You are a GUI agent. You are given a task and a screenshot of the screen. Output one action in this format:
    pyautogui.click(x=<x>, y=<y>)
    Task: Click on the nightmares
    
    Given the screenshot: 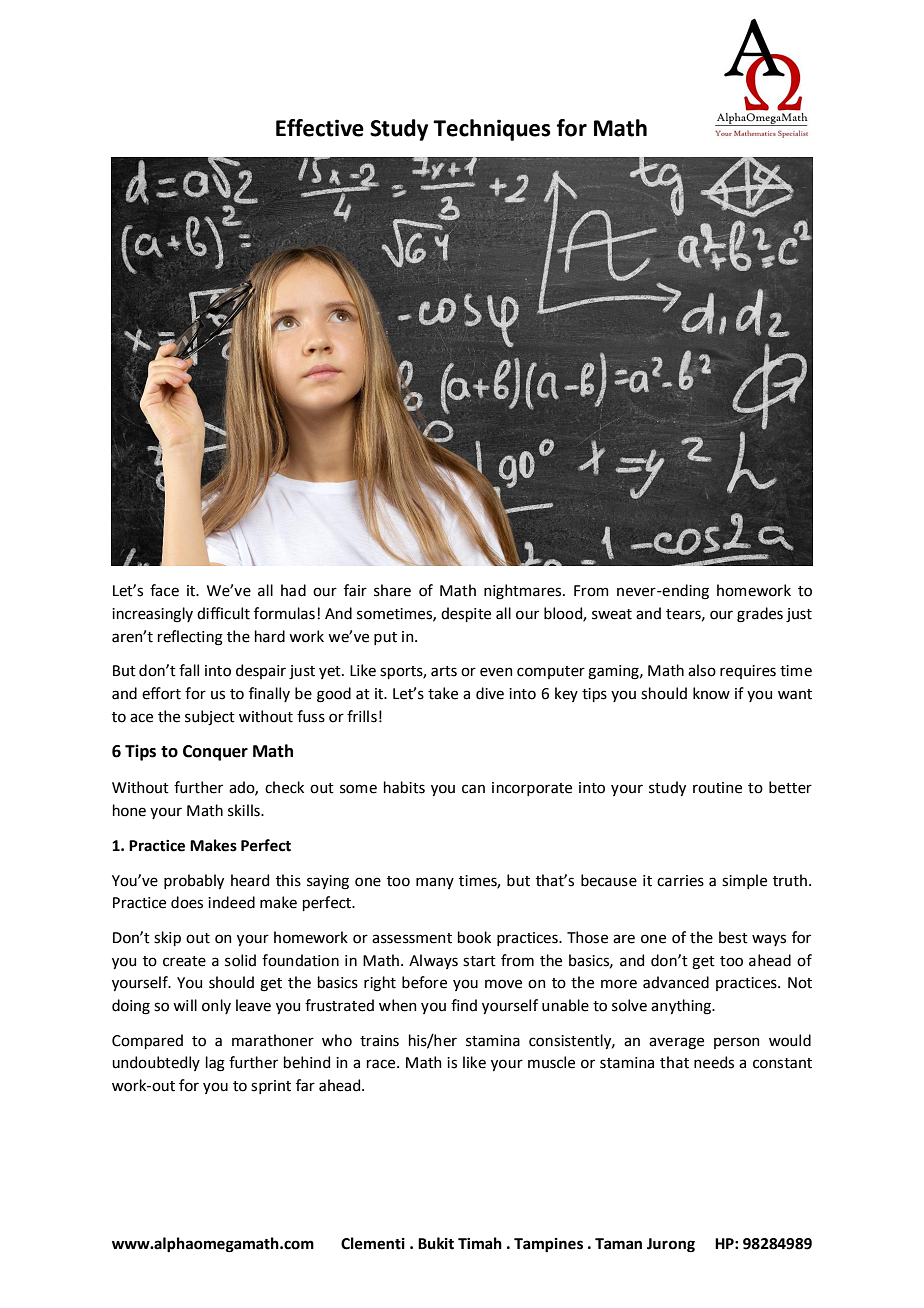 What is the action you would take?
    pyautogui.click(x=524, y=592)
